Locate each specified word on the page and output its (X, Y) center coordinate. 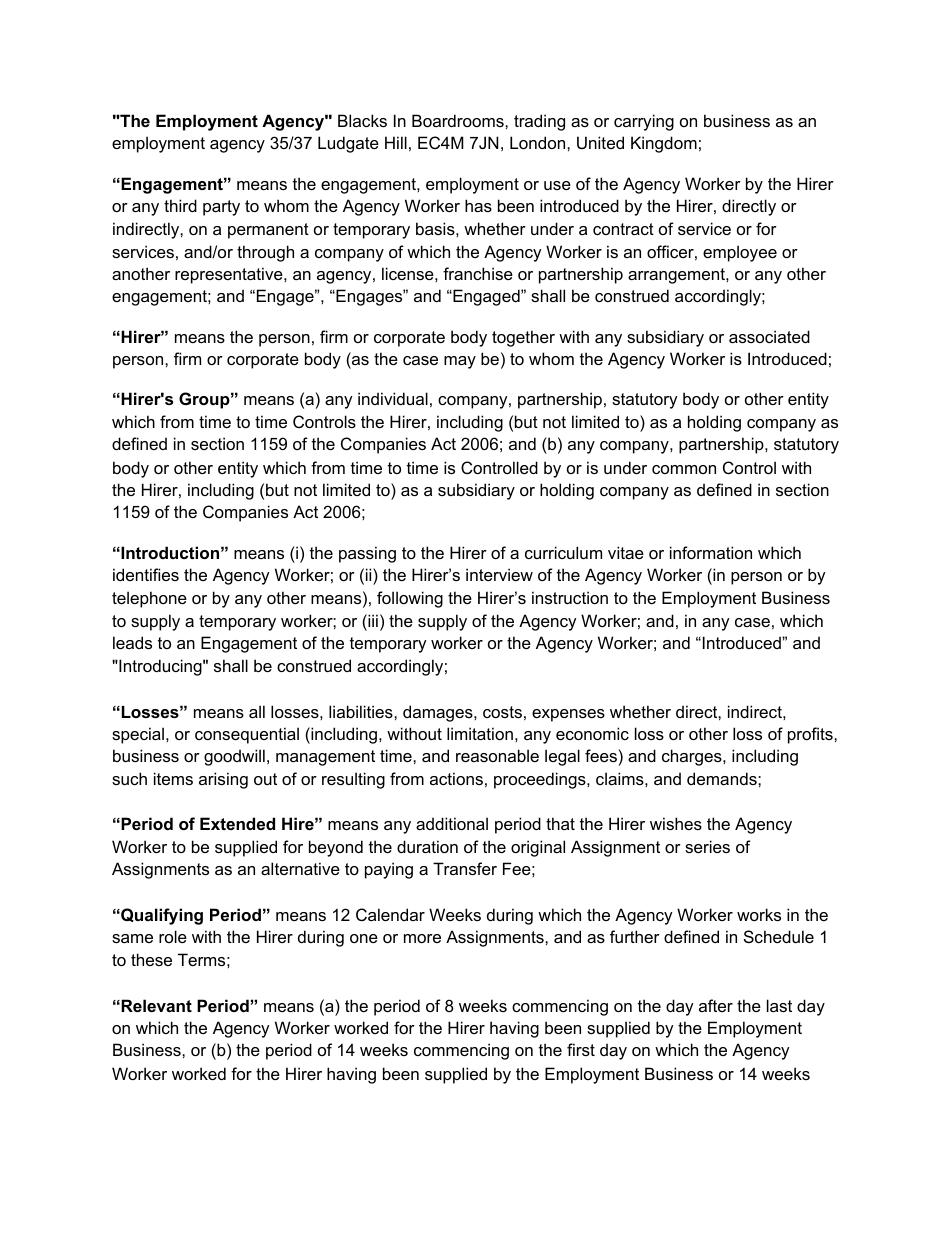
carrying (644, 122)
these (151, 959)
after (716, 1005)
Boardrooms (459, 120)
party (221, 208)
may (460, 362)
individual (393, 398)
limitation (480, 733)
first (581, 1049)
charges (693, 757)
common (684, 469)
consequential (247, 735)
